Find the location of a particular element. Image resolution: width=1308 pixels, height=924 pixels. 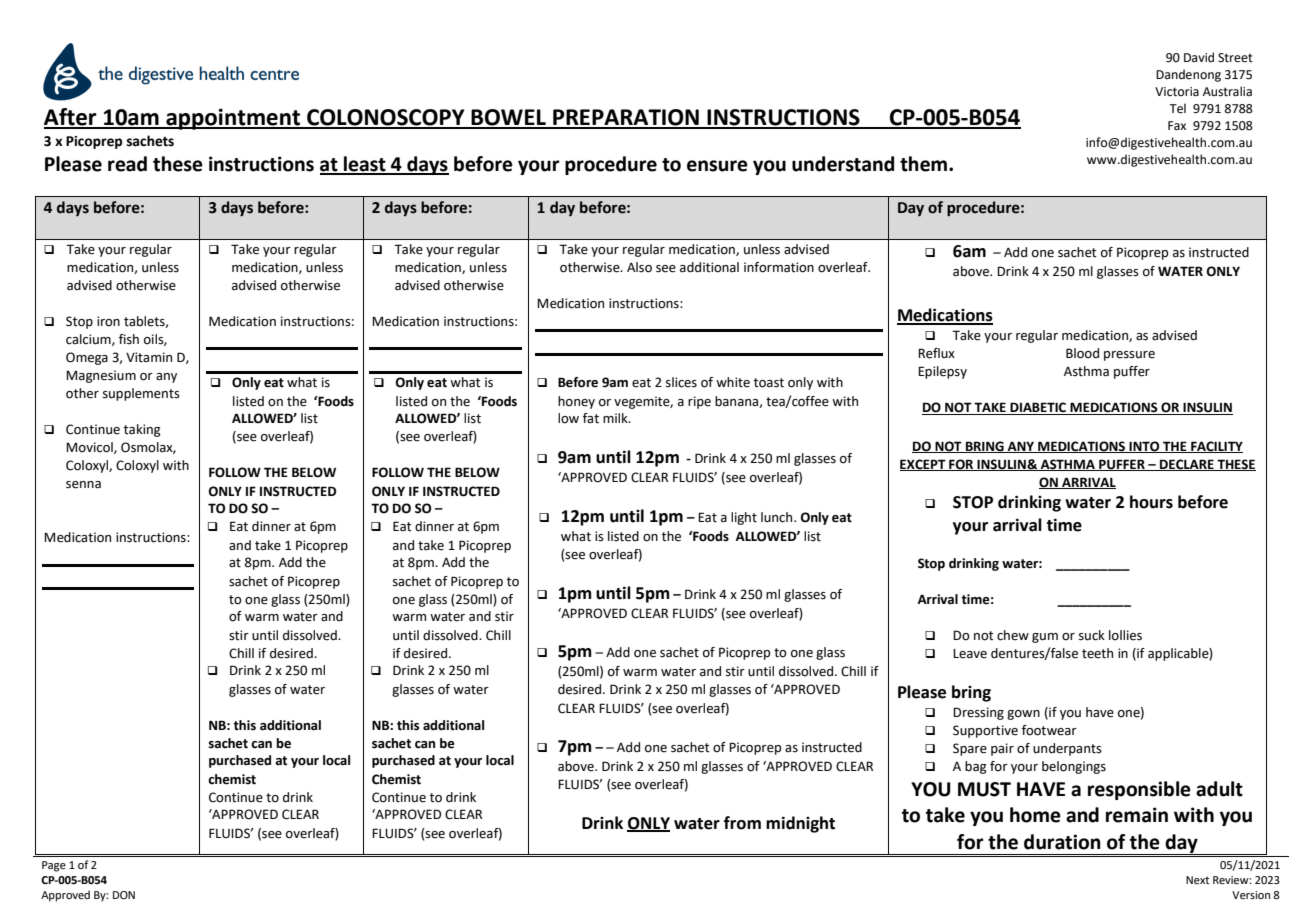

Blood is located at coordinates (1082, 353).
